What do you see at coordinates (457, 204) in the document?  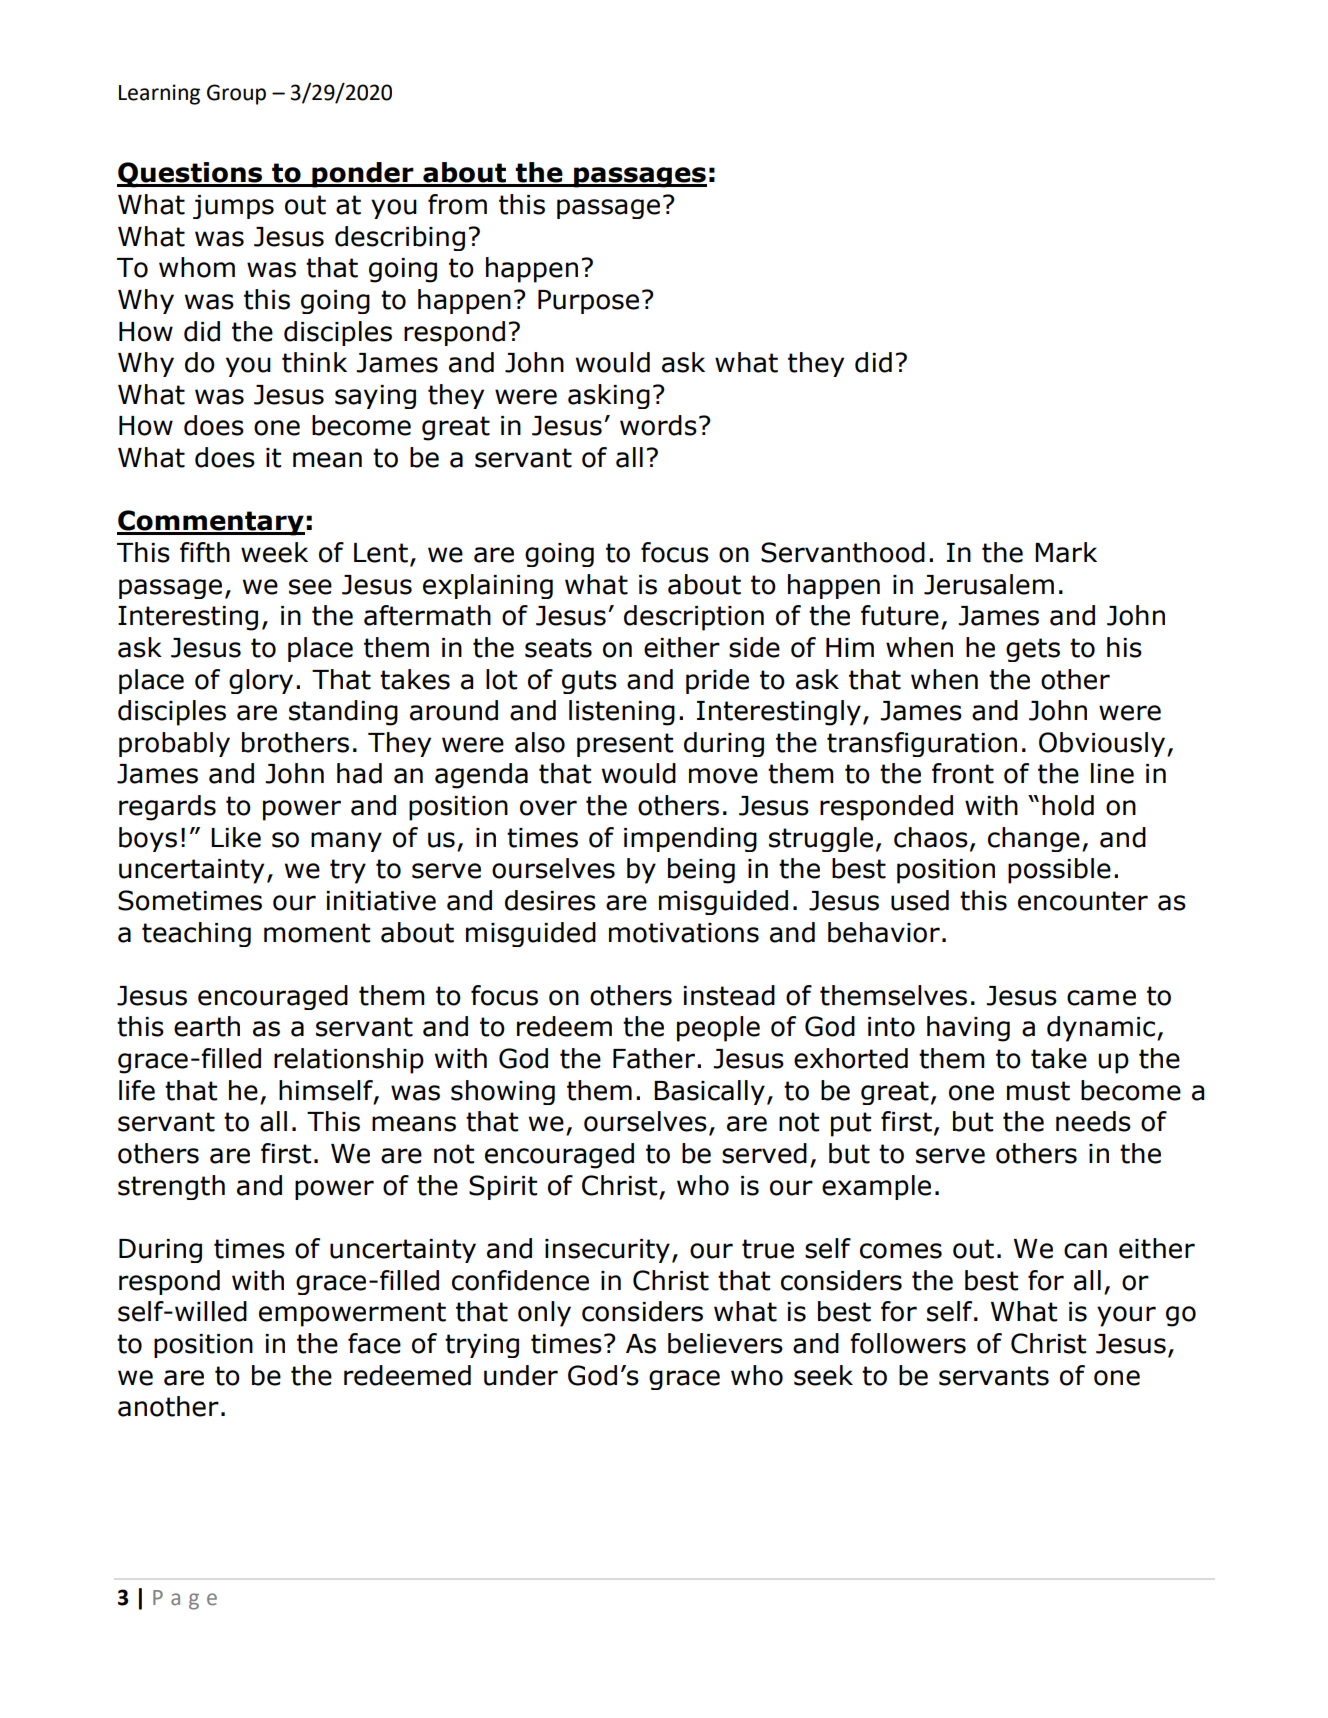 I see `from` at bounding box center [457, 204].
